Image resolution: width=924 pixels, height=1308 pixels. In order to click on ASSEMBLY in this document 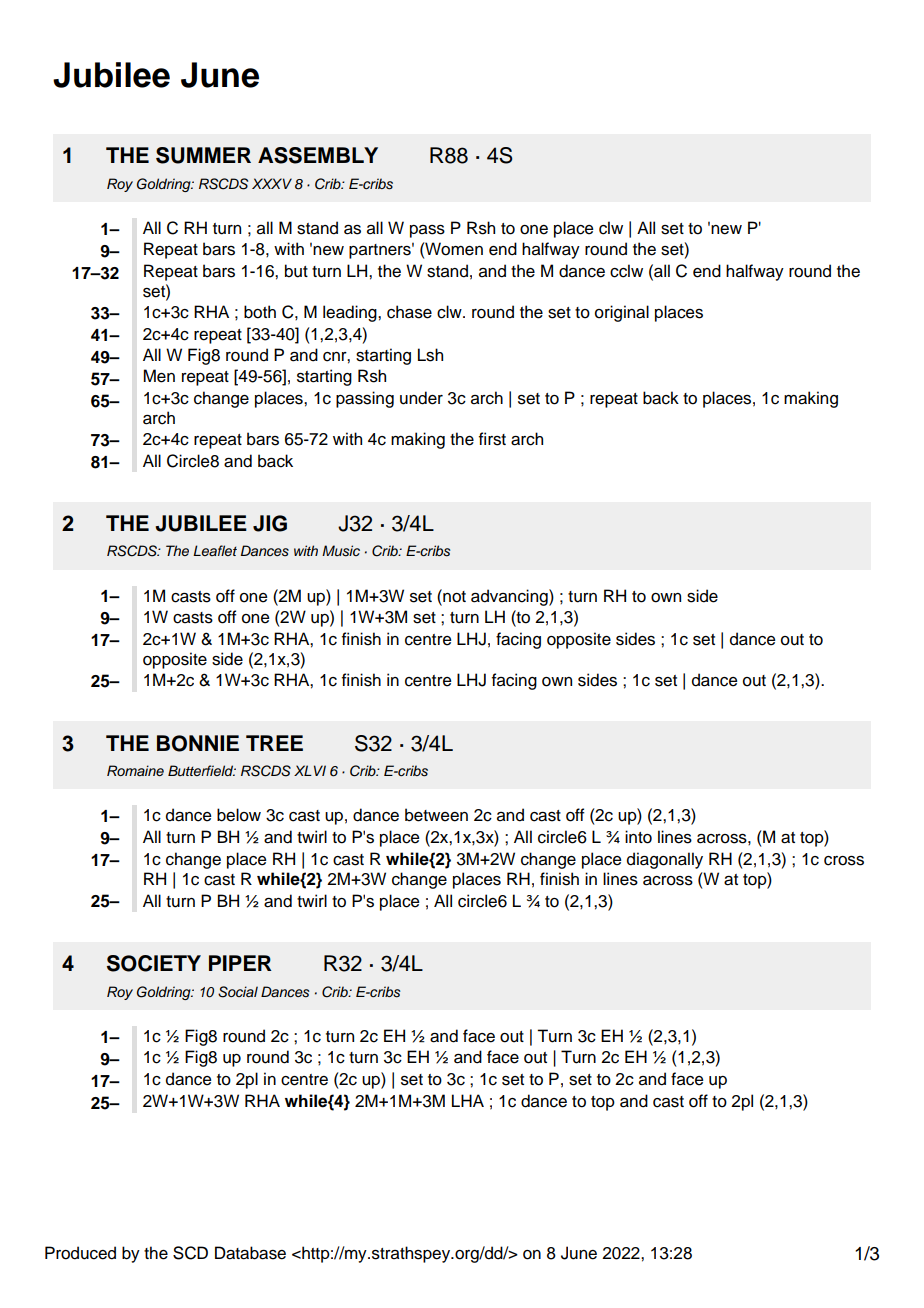, I will do `click(318, 155)`.
